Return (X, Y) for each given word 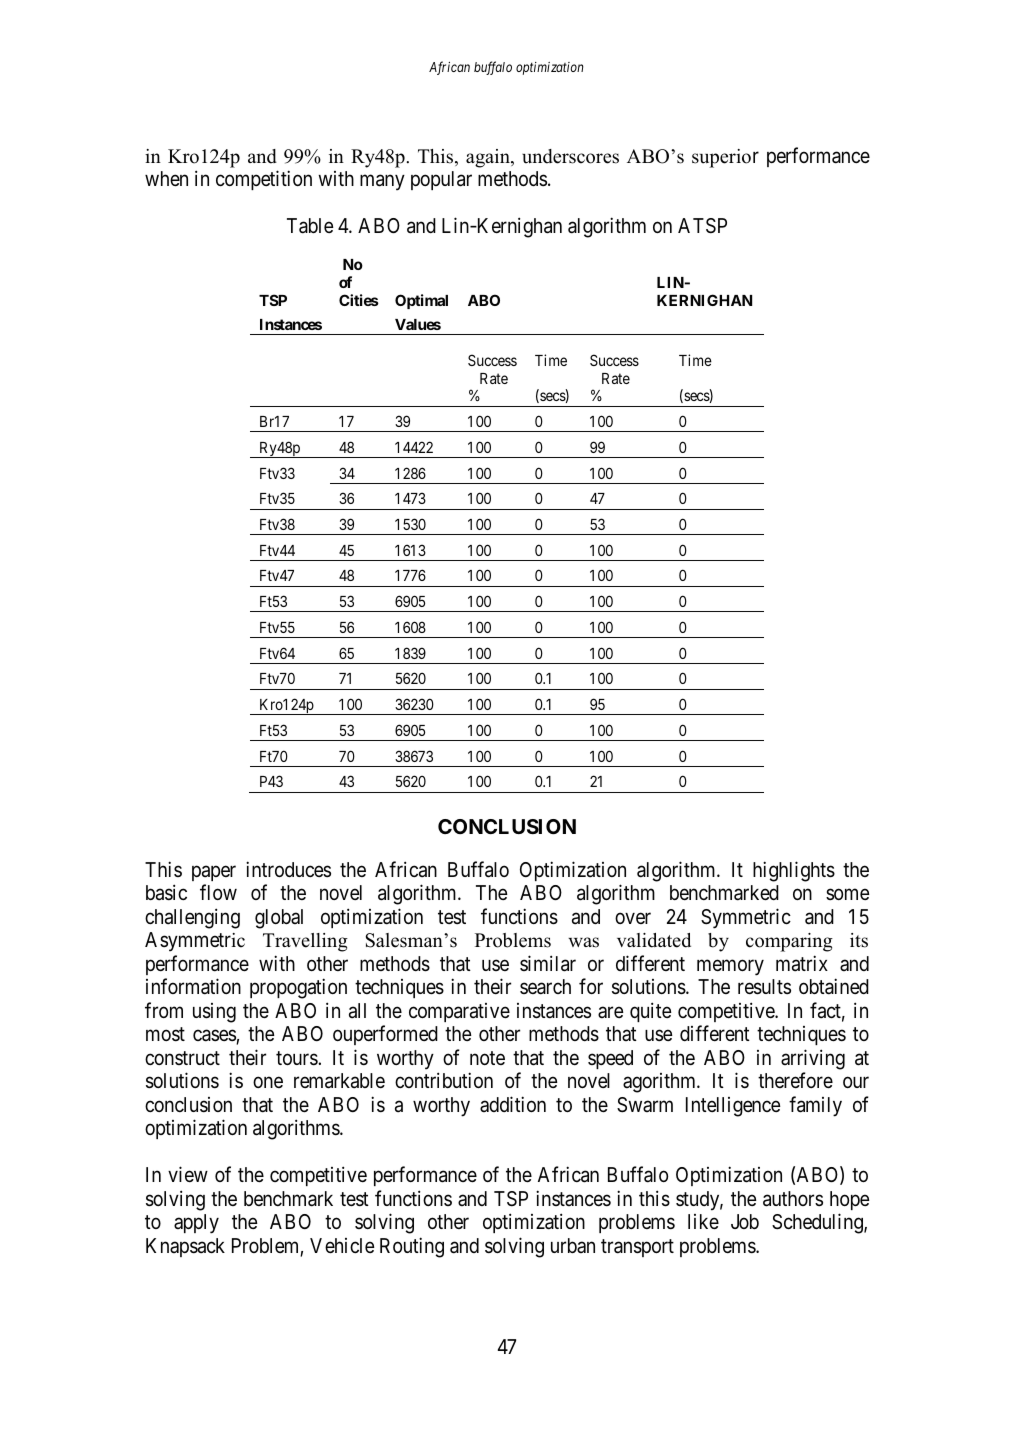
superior (725, 158)
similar (548, 963)
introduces (288, 869)
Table (310, 226)
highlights (794, 871)
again (489, 158)
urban (573, 1245)
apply (196, 1224)
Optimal (421, 301)
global (279, 919)
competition (264, 180)
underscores (570, 156)
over (633, 918)
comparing (789, 942)
